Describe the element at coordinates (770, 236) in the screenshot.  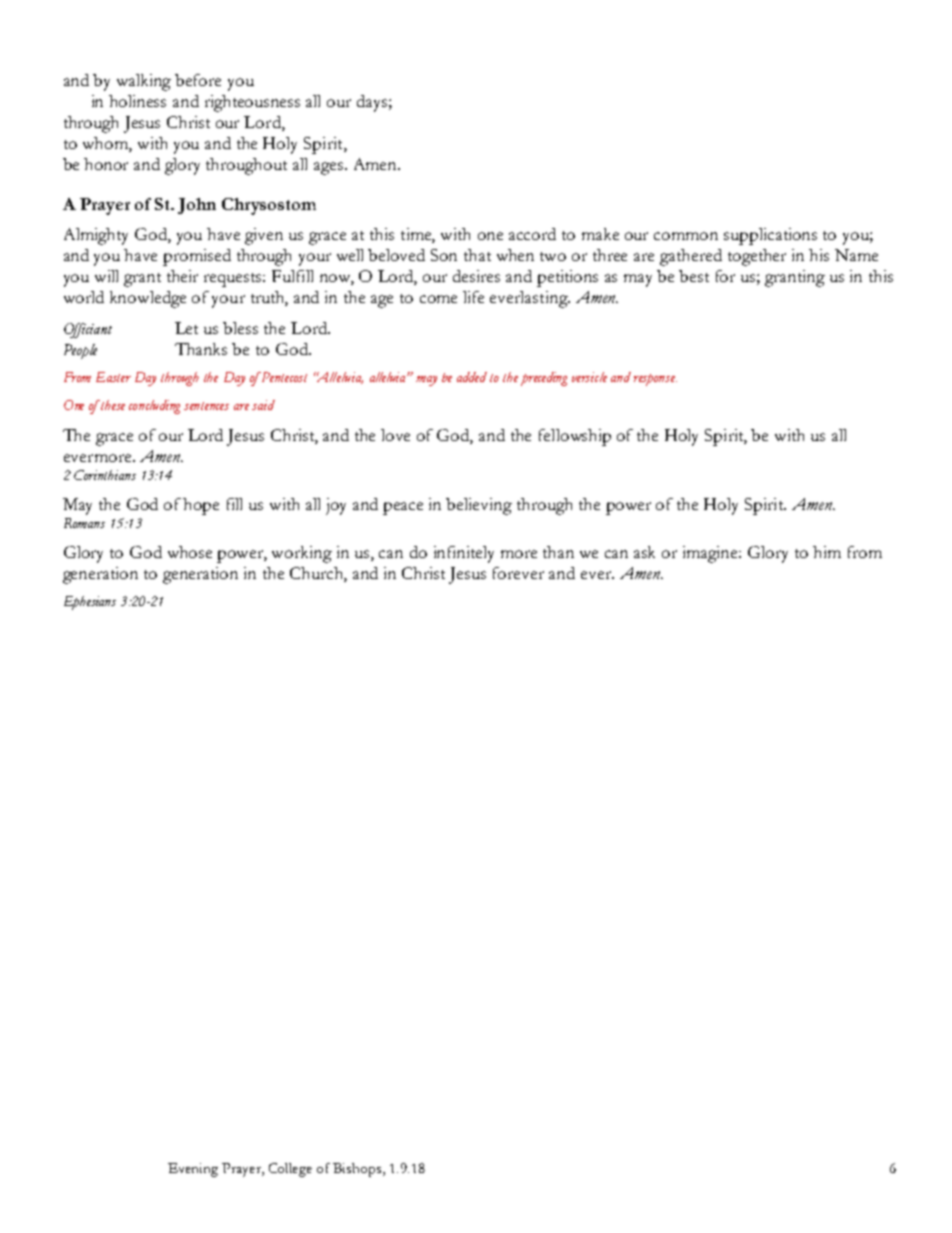
I see `supplications` at that location.
